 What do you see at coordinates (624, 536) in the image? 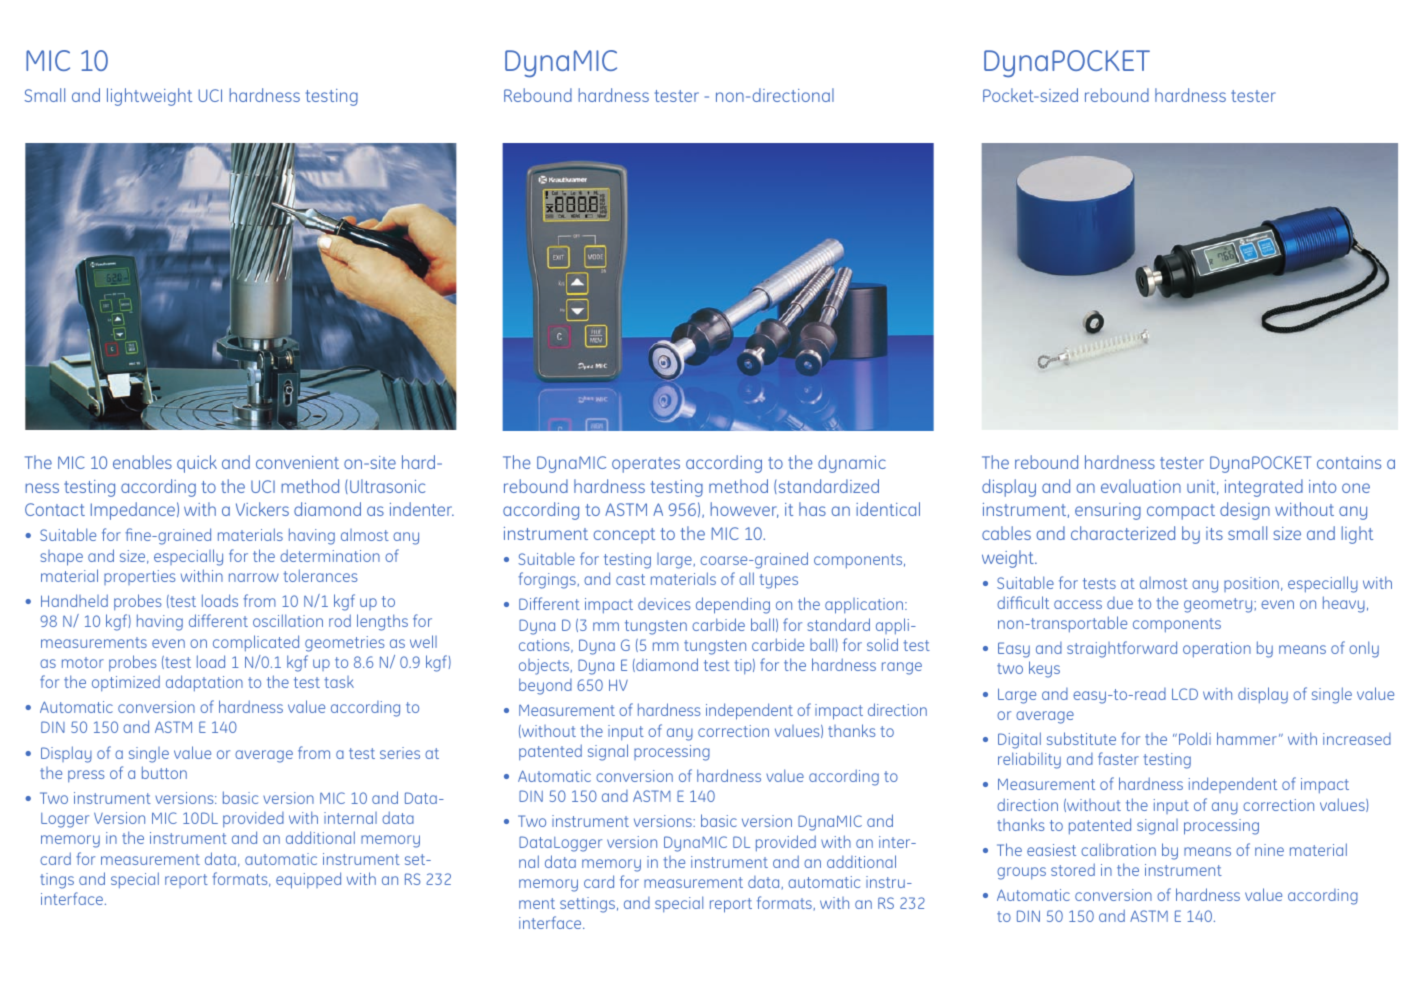
I see `concept` at bounding box center [624, 536].
